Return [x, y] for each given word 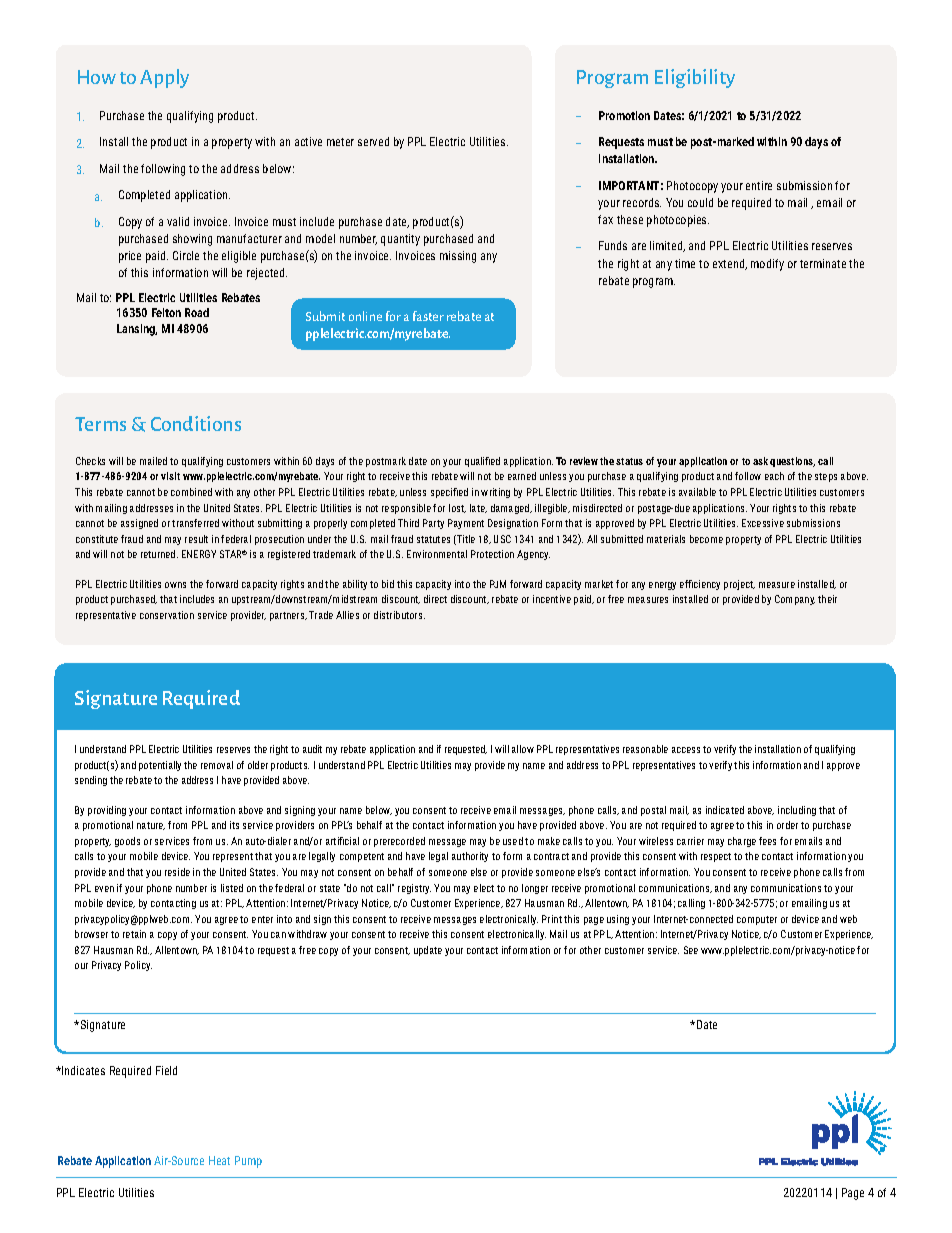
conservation [167, 615]
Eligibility [695, 78]
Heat [219, 1160]
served [373, 141]
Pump [248, 1162]
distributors [399, 615]
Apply [164, 78]
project [739, 585]
